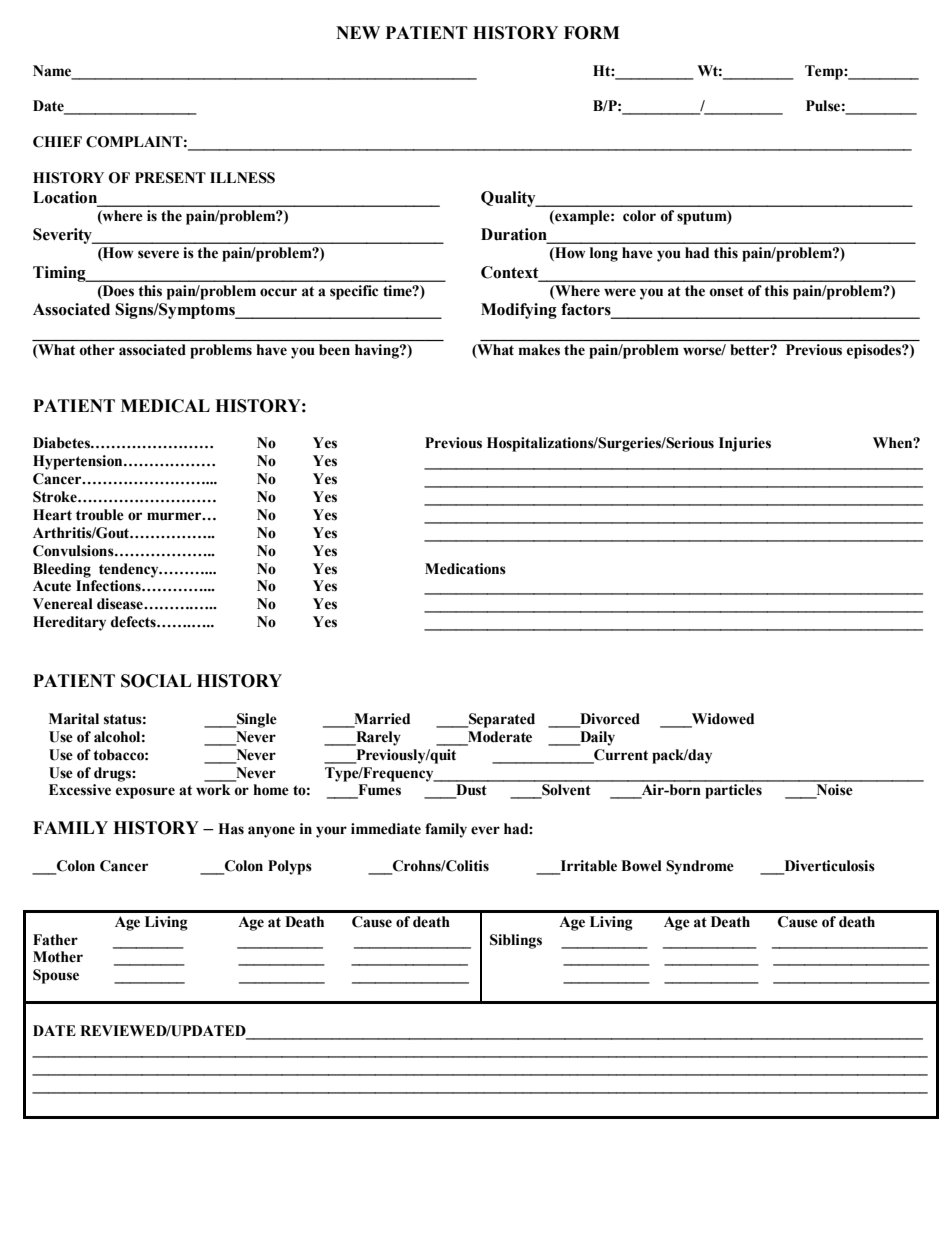 The height and width of the screenshot is (1233, 952). What do you see at coordinates (55, 940) in the screenshot?
I see `Father` at bounding box center [55, 940].
